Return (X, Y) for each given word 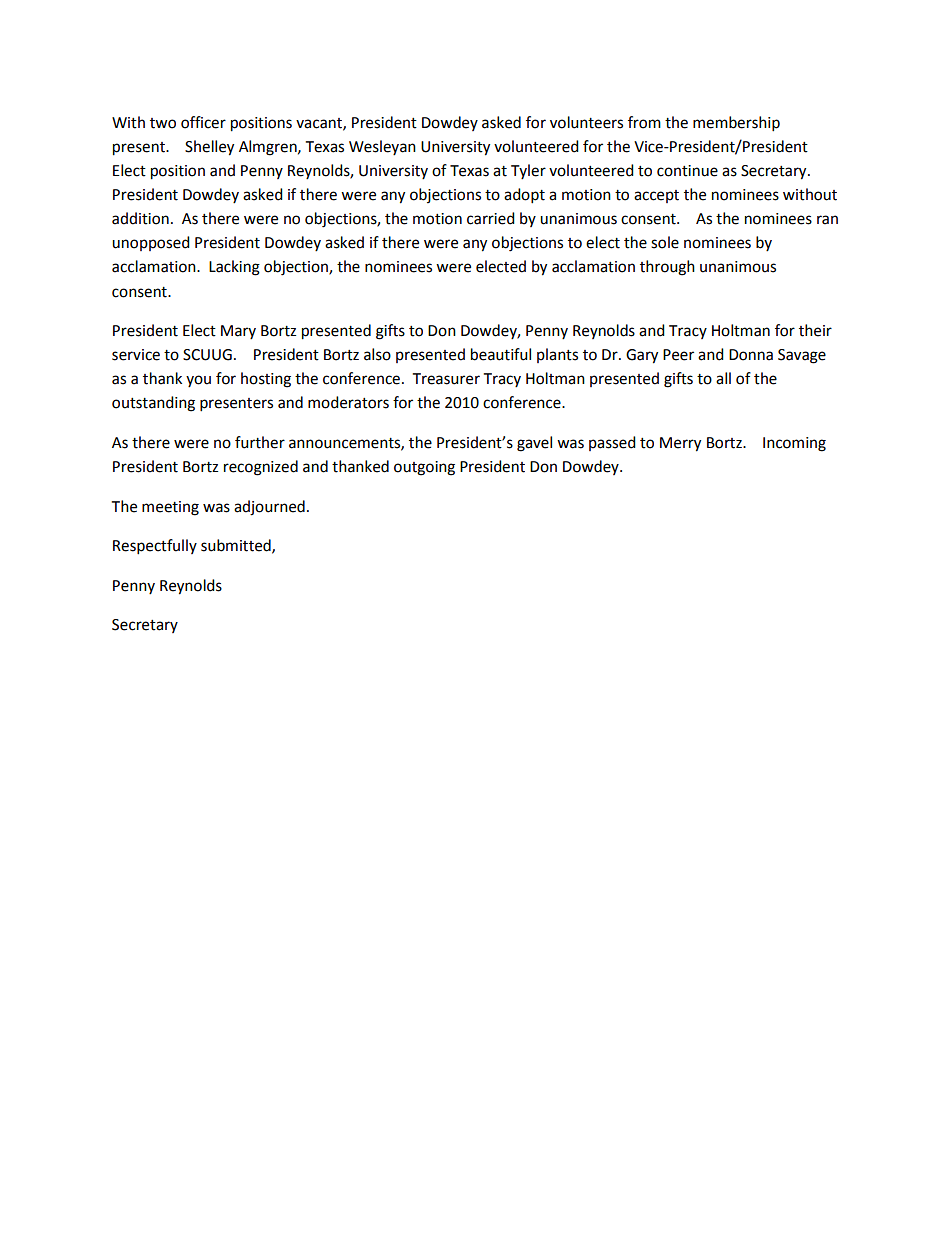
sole (665, 242)
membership (736, 124)
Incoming (794, 444)
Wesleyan (382, 147)
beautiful (501, 354)
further (260, 442)
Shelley (209, 148)
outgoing (424, 468)
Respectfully (155, 547)
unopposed (151, 243)
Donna (751, 355)
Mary (238, 332)
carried (491, 218)
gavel (534, 444)
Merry (680, 444)
